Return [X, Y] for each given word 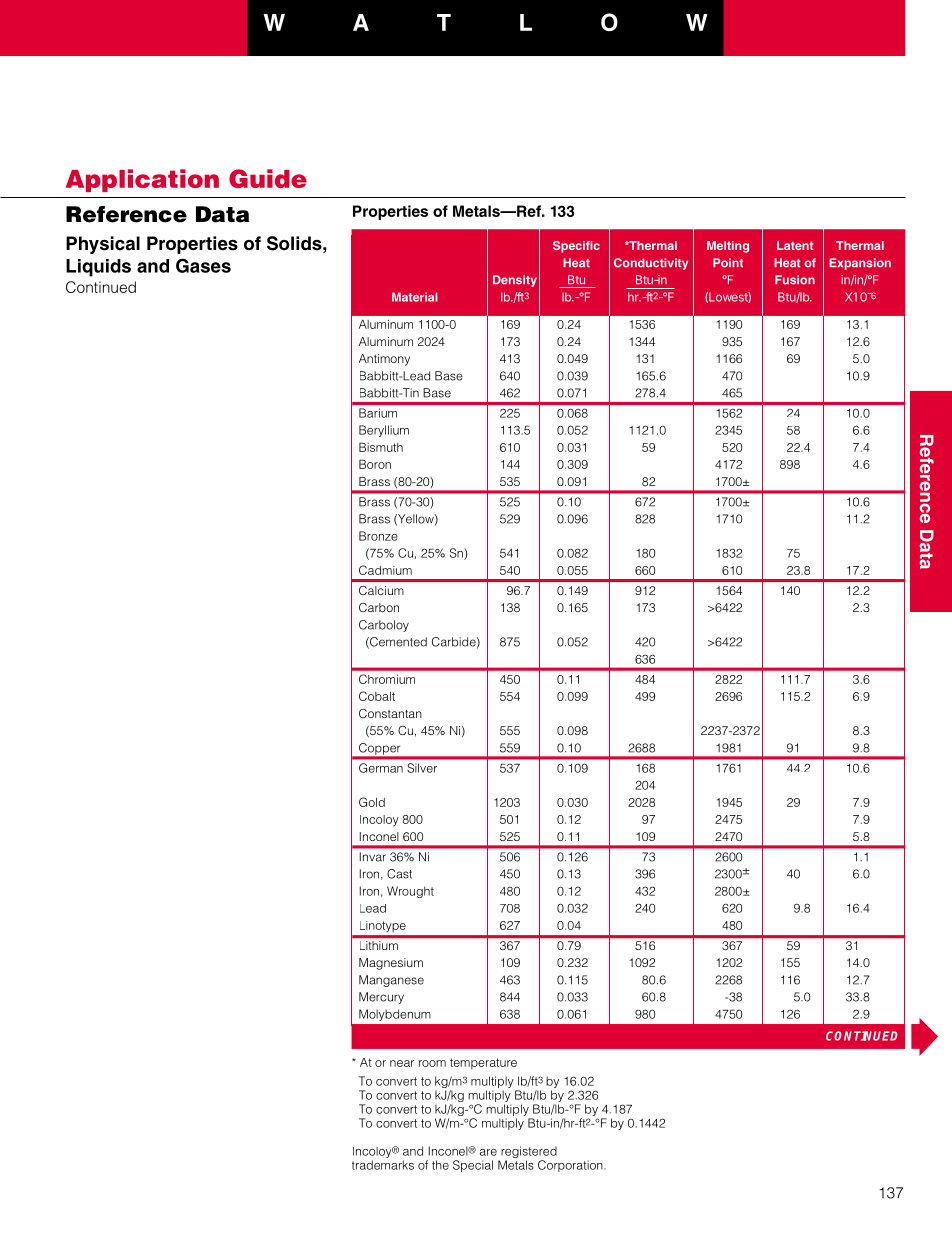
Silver [422, 768]
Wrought [410, 892]
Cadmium [385, 570]
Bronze [378, 536]
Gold [372, 802]
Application [142, 180]
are [488, 1152]
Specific [576, 247]
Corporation [571, 1166]
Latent [795, 245]
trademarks [383, 1165]
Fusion [795, 280]
